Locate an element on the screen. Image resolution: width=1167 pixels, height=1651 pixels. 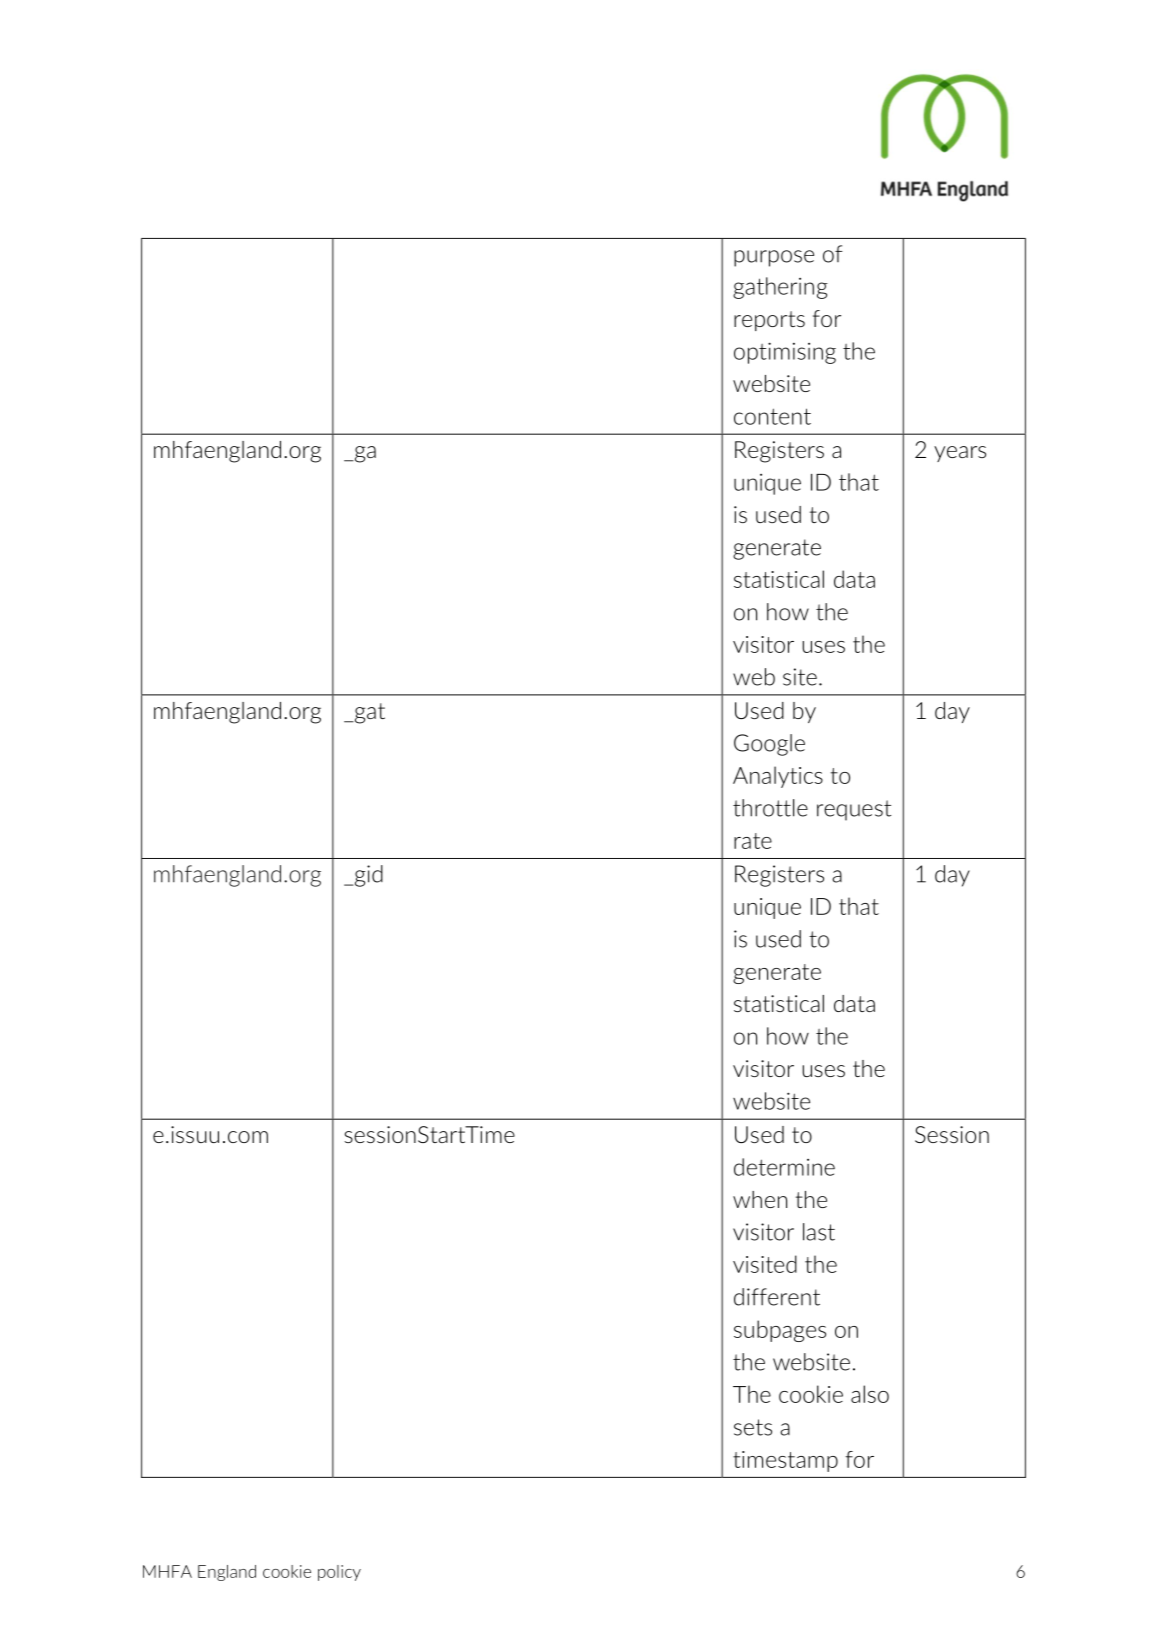
last is located at coordinates (819, 1232).
